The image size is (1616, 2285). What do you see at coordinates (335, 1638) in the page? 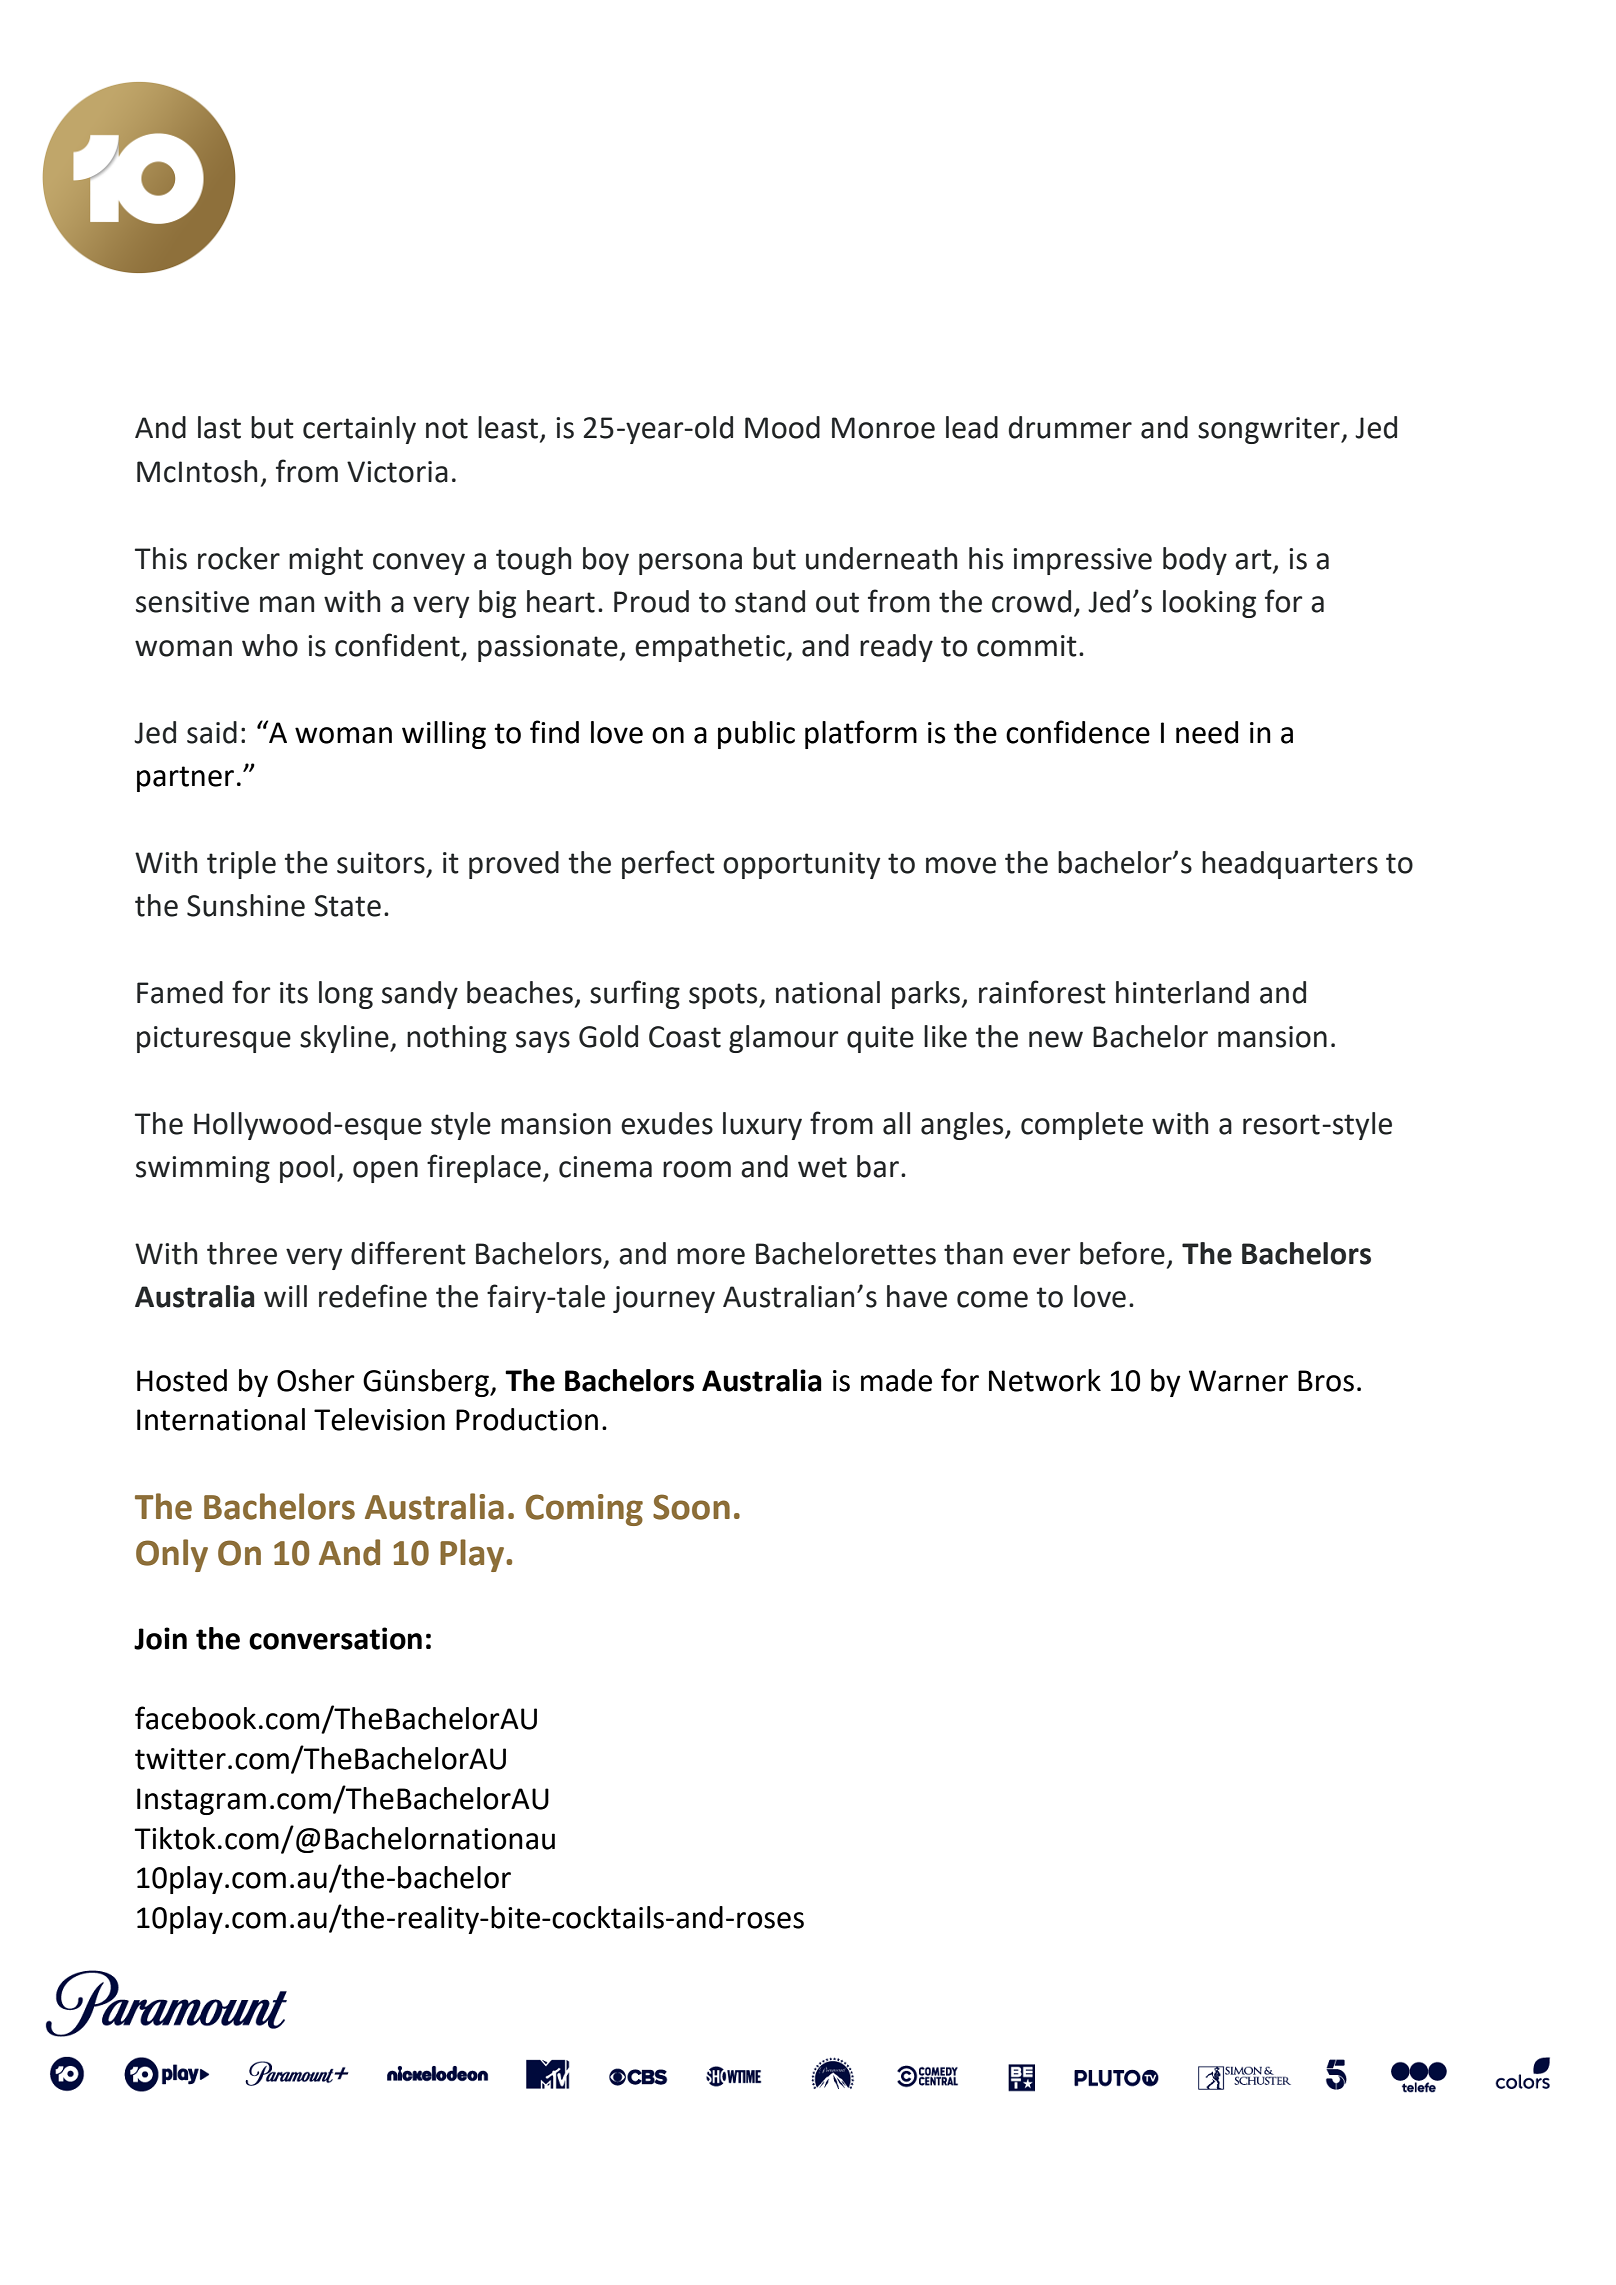
I see `conversation` at bounding box center [335, 1638].
